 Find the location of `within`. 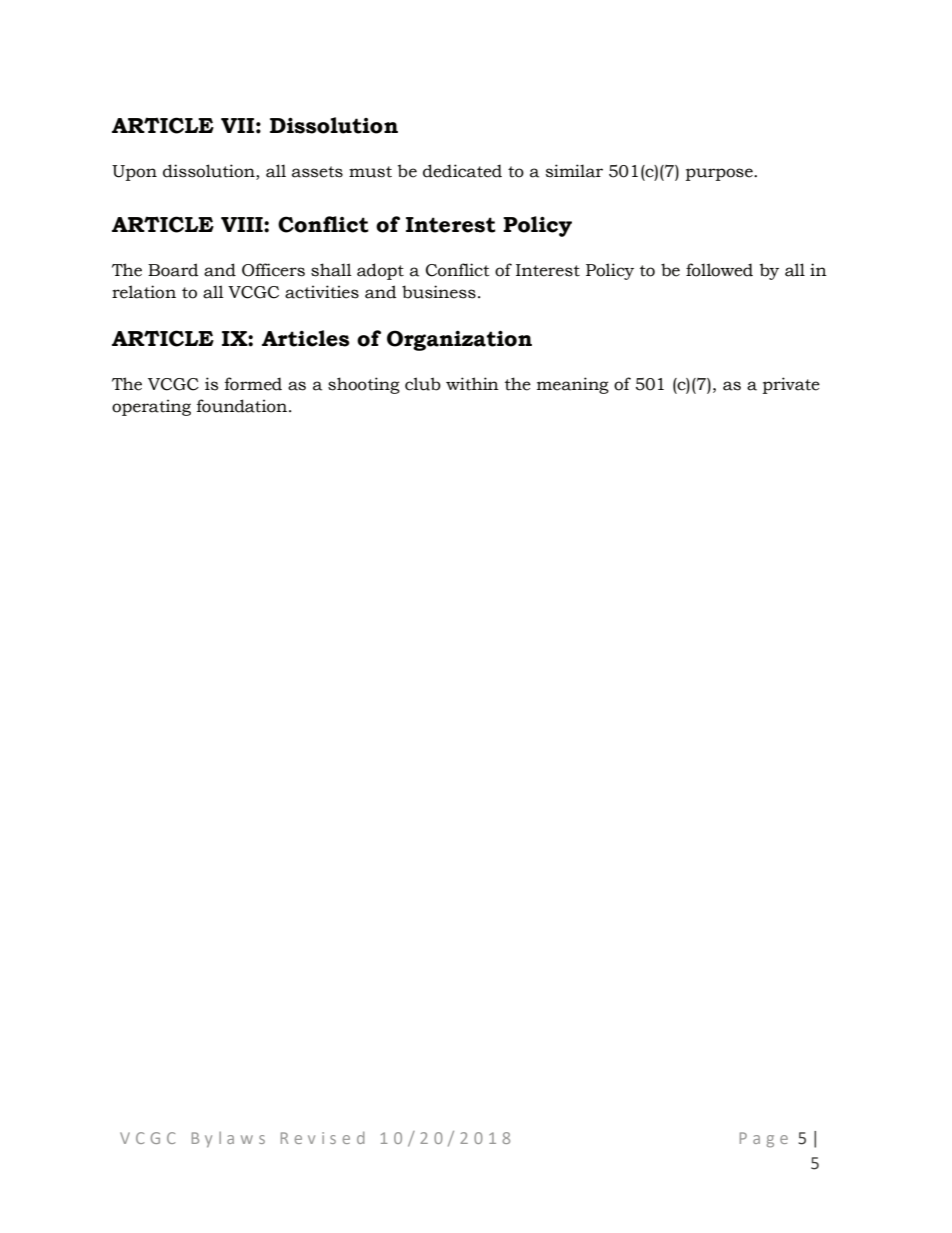

within is located at coordinates (472, 384).
